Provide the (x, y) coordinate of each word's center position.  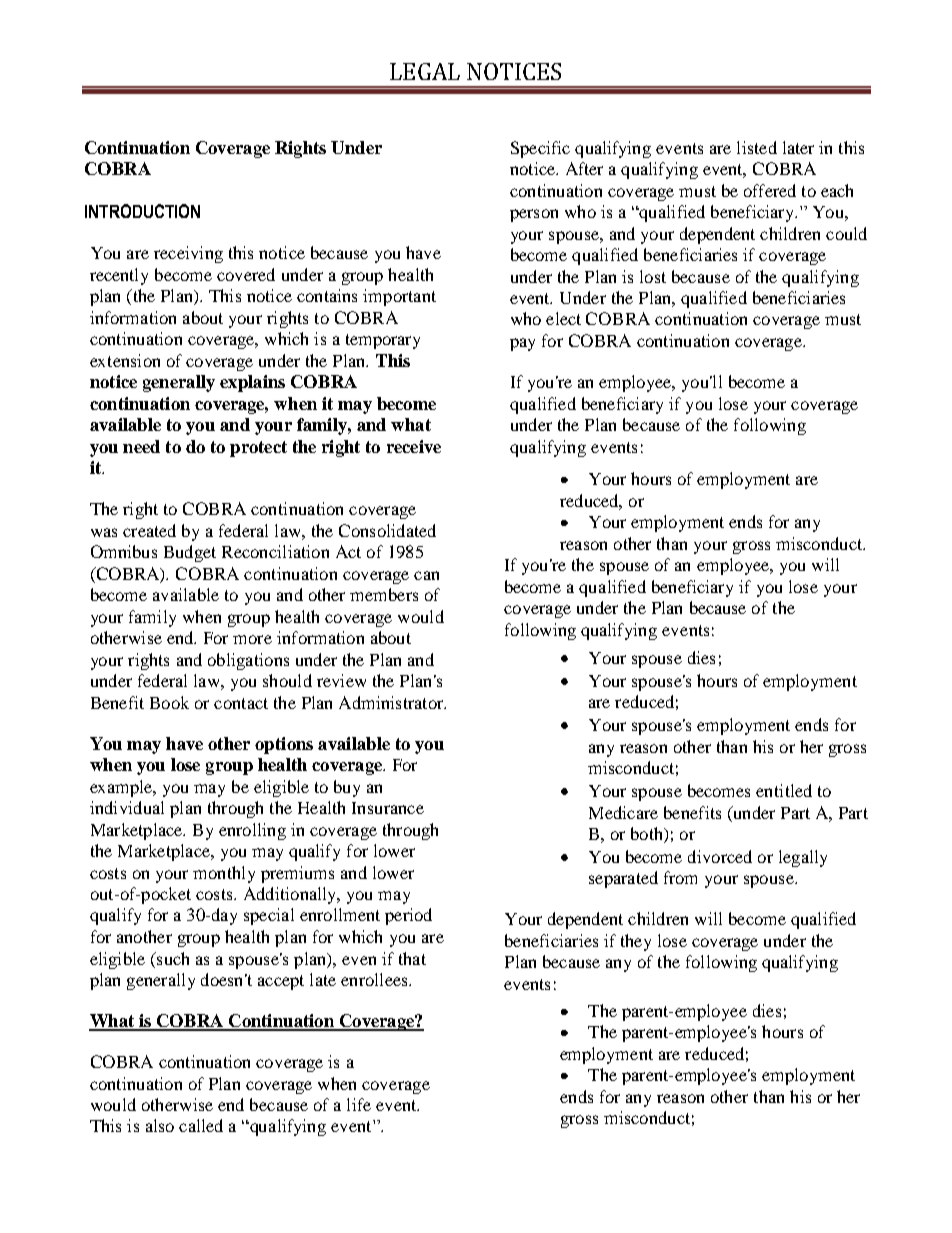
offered (770, 190)
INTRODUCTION (142, 211)
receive (414, 446)
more (252, 639)
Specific (540, 149)
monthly (224, 874)
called (201, 1125)
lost (653, 276)
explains (252, 383)
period (408, 916)
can (426, 575)
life (359, 1104)
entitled (784, 790)
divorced (720, 856)
